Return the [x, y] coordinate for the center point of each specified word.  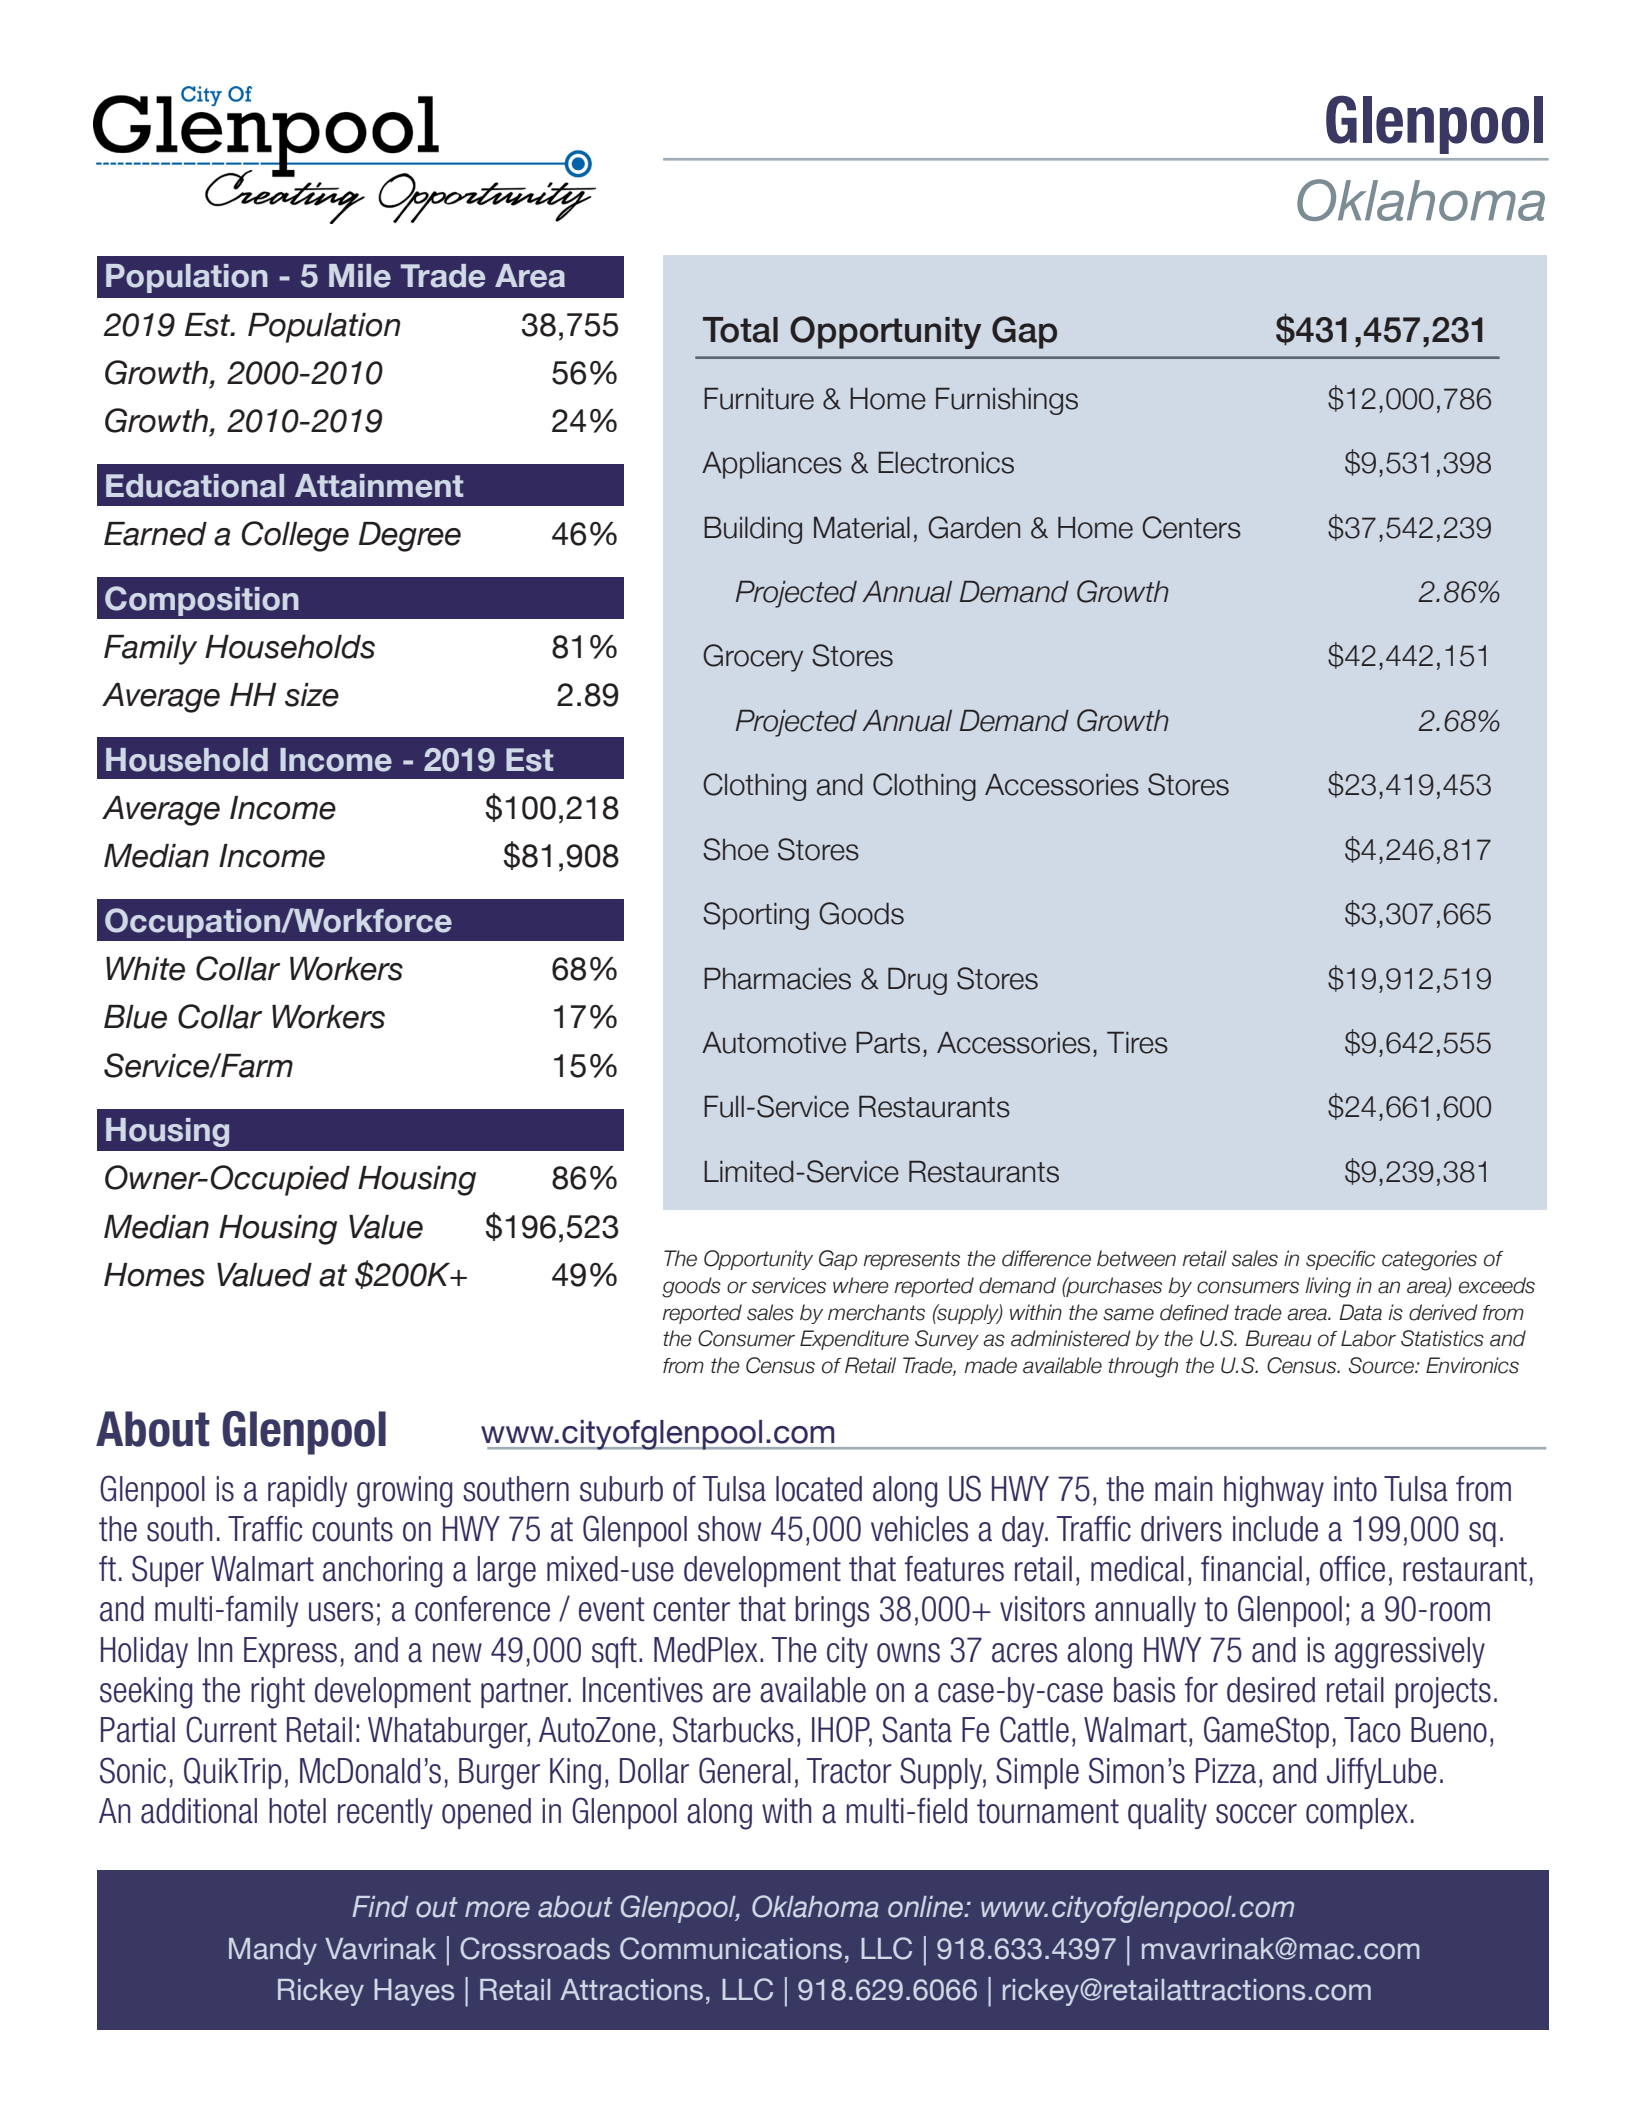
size [312, 695]
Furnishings [1007, 401]
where [861, 1285]
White [145, 969]
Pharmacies [777, 979]
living [1328, 1287]
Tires [1137, 1043]
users [341, 1612]
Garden [974, 527]
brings [832, 1612]
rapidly [307, 1491]
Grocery [753, 658]
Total [740, 330]
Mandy [273, 1951]
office [1352, 1569]
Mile [360, 276]
